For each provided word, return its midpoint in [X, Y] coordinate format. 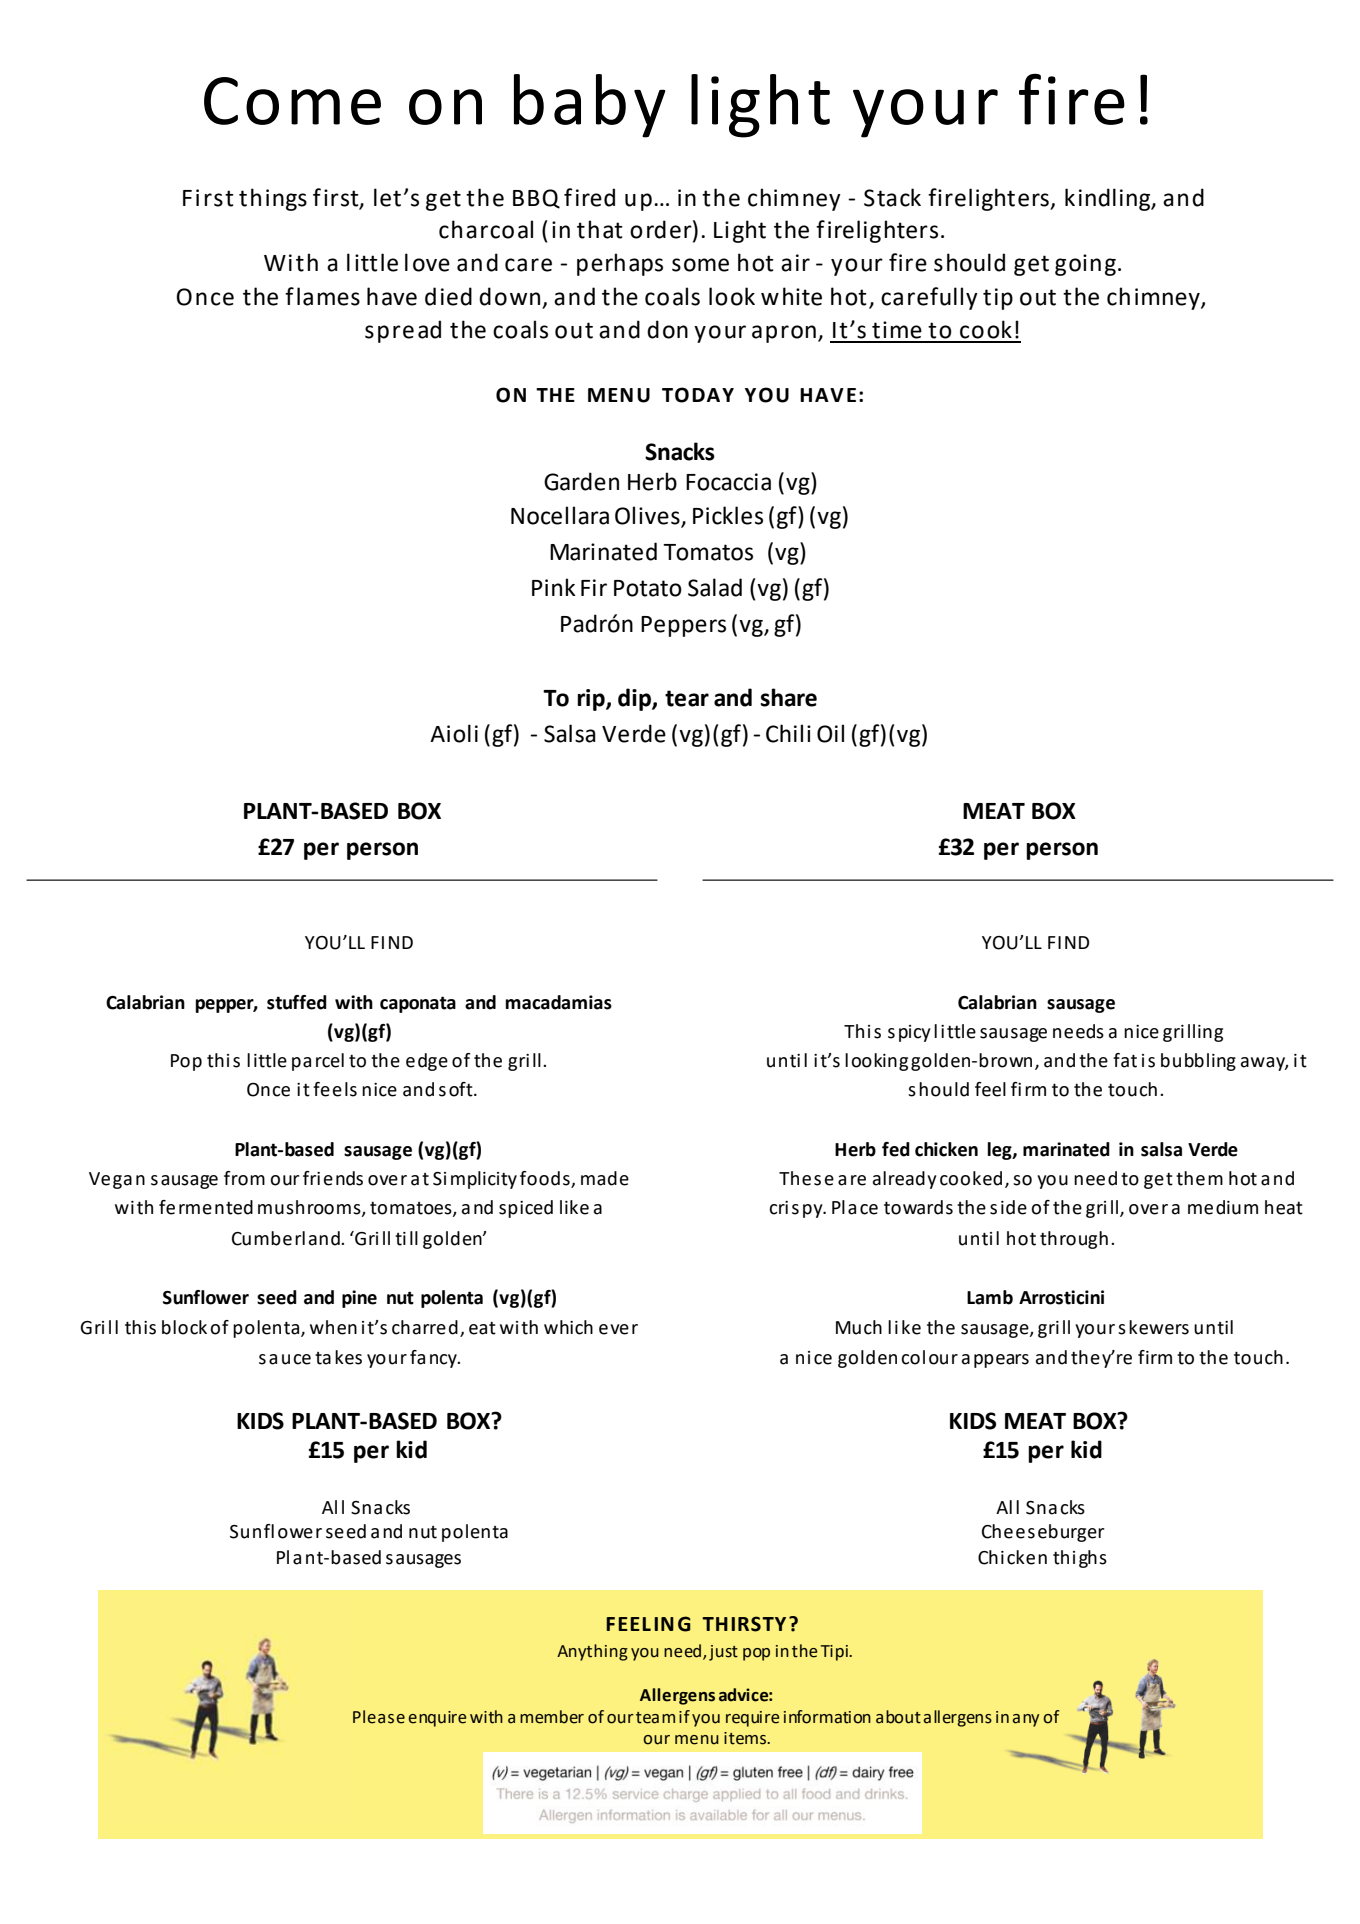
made [605, 1178]
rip [592, 700]
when [333, 1327]
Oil [830, 733]
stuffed [297, 1002]
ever [618, 1329]
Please [379, 1717]
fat [1125, 1060]
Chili [788, 733]
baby [589, 106]
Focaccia [728, 482]
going [1085, 265]
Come [292, 101]
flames [322, 296]
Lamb [990, 1297]
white [791, 296]
